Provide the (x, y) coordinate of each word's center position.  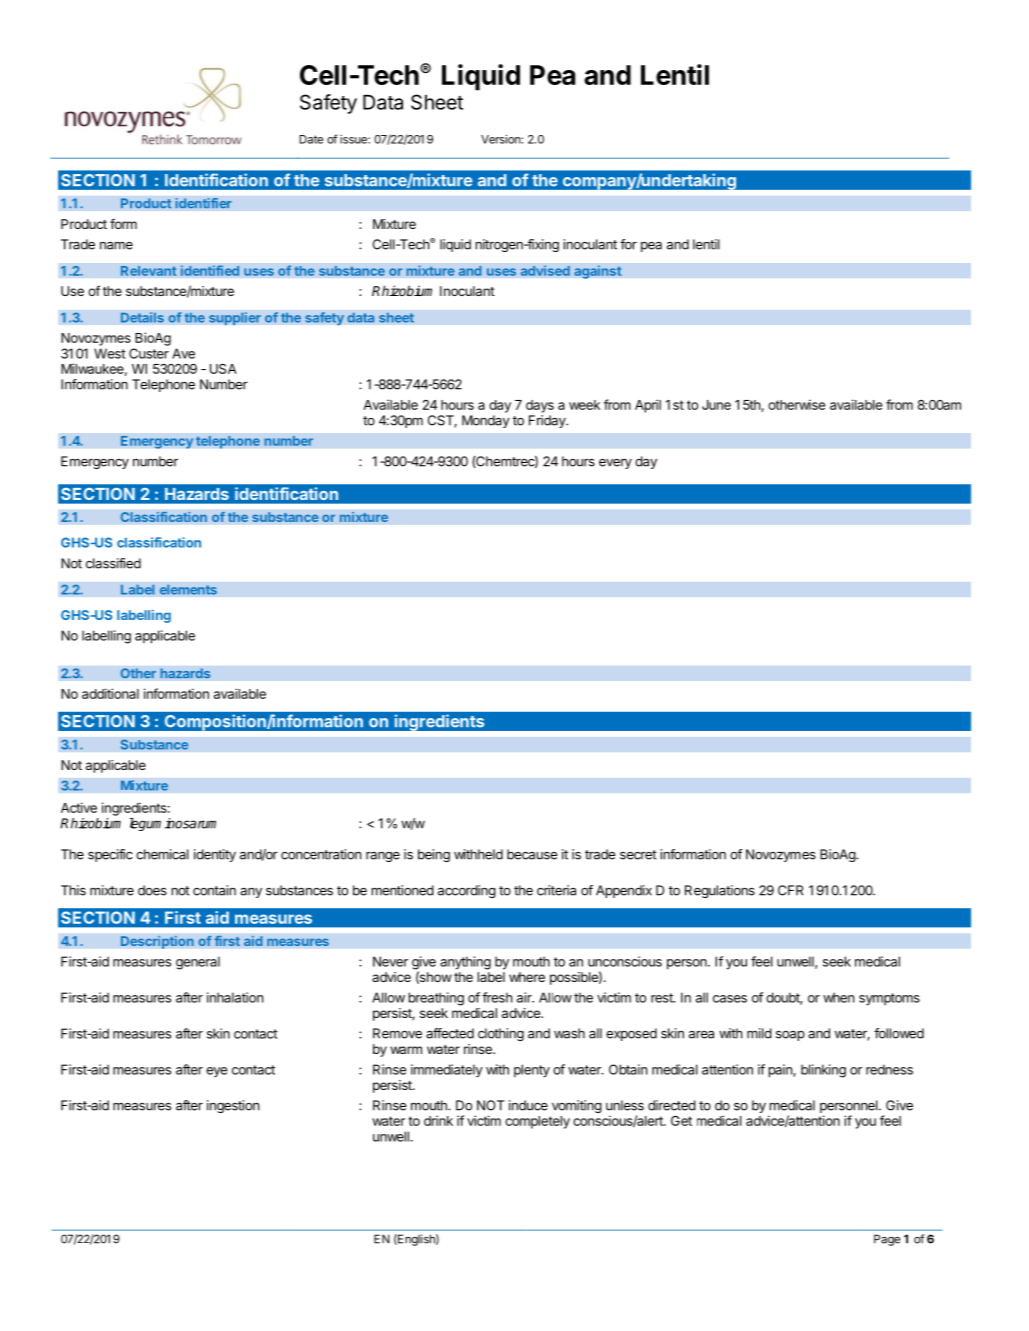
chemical (162, 854)
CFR (790, 890)
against (598, 272)
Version (501, 139)
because (532, 854)
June (716, 405)
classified (113, 563)
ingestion (233, 1106)
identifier (203, 203)
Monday (486, 421)
